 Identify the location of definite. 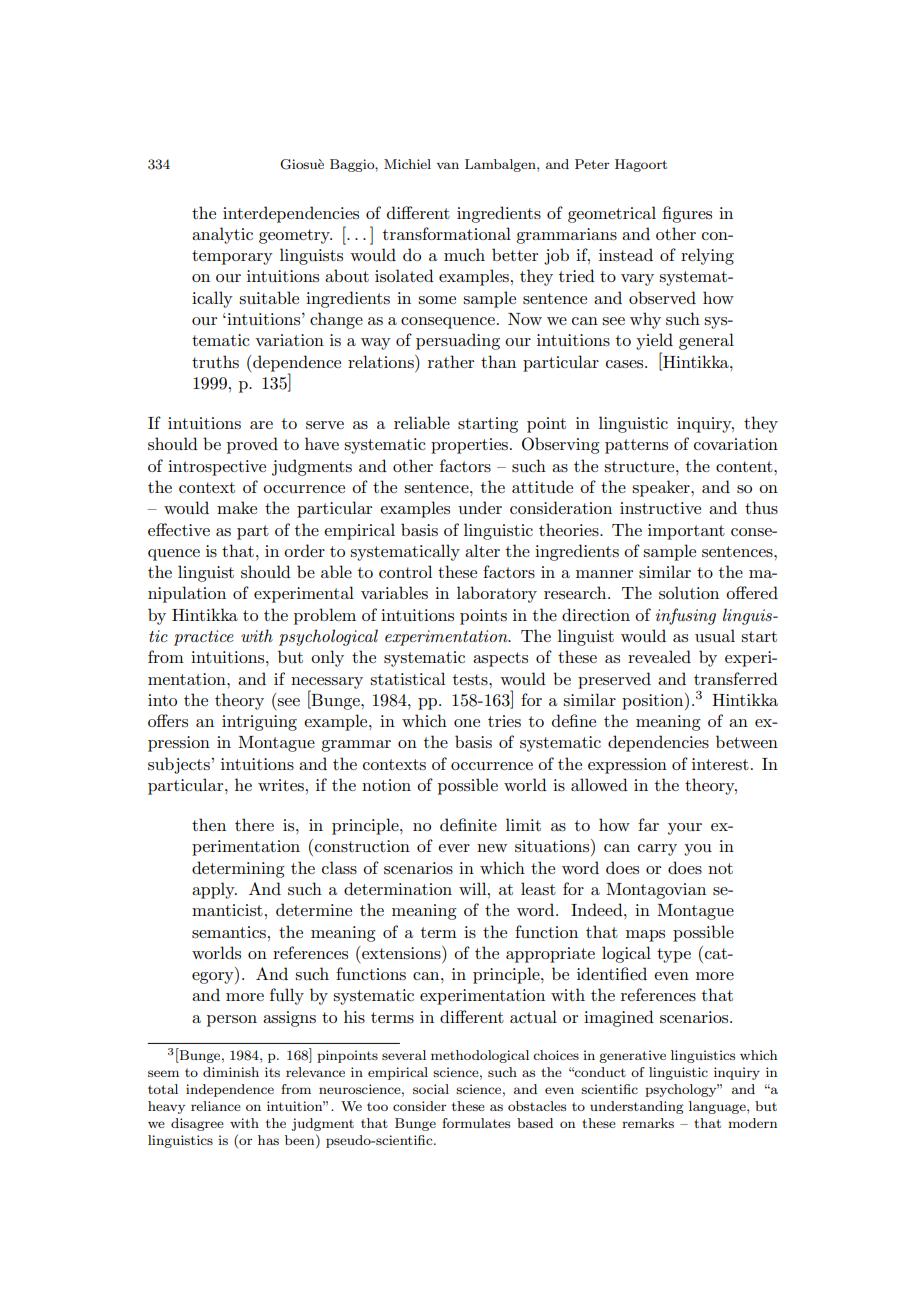
(468, 824).
